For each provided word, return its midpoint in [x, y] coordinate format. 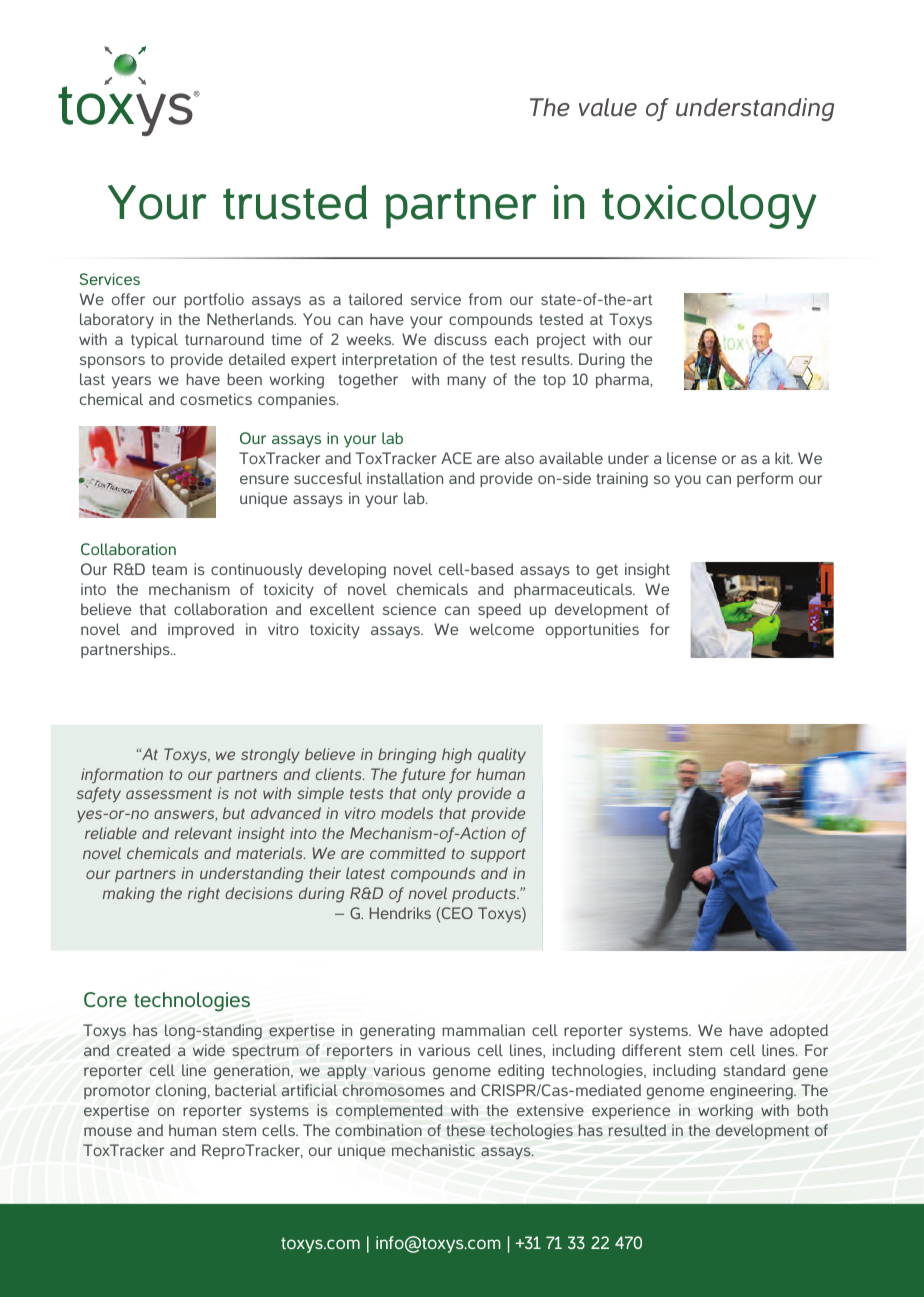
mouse [108, 1131]
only [437, 795]
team [169, 569]
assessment [169, 793]
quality [502, 756]
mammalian [483, 1030]
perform [765, 479]
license [692, 458]
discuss [460, 339]
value [608, 107]
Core [105, 999]
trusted [295, 202]
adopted [799, 1031]
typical [154, 341]
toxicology [709, 207]
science [409, 609]
